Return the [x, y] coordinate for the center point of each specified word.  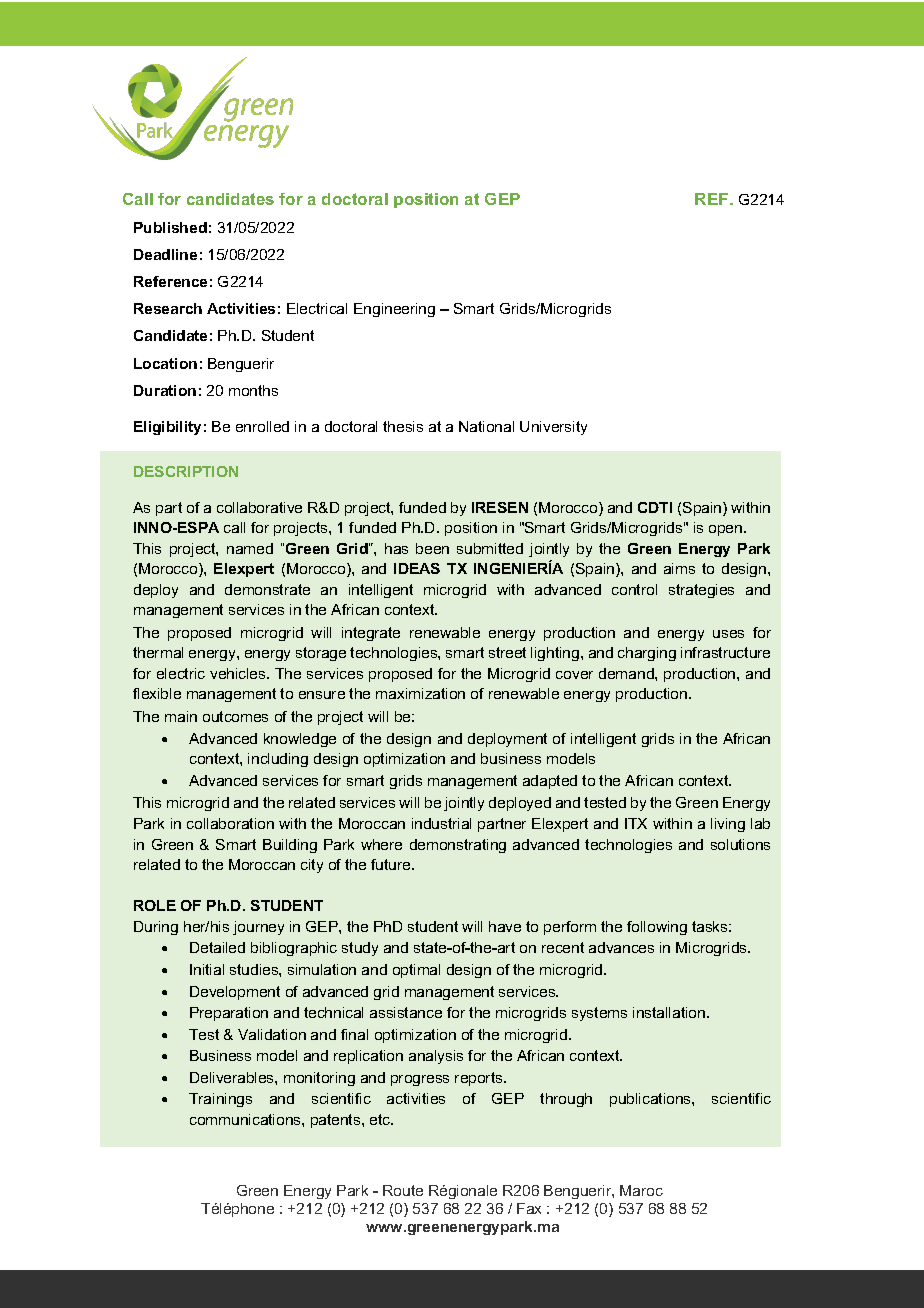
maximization [420, 693]
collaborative [259, 507]
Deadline [165, 254]
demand [627, 673]
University [553, 428]
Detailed [217, 947]
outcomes [235, 716]
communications [246, 1119]
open [727, 530]
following [657, 928]
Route [403, 1190]
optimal [416, 971]
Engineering [394, 310]
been [432, 548]
